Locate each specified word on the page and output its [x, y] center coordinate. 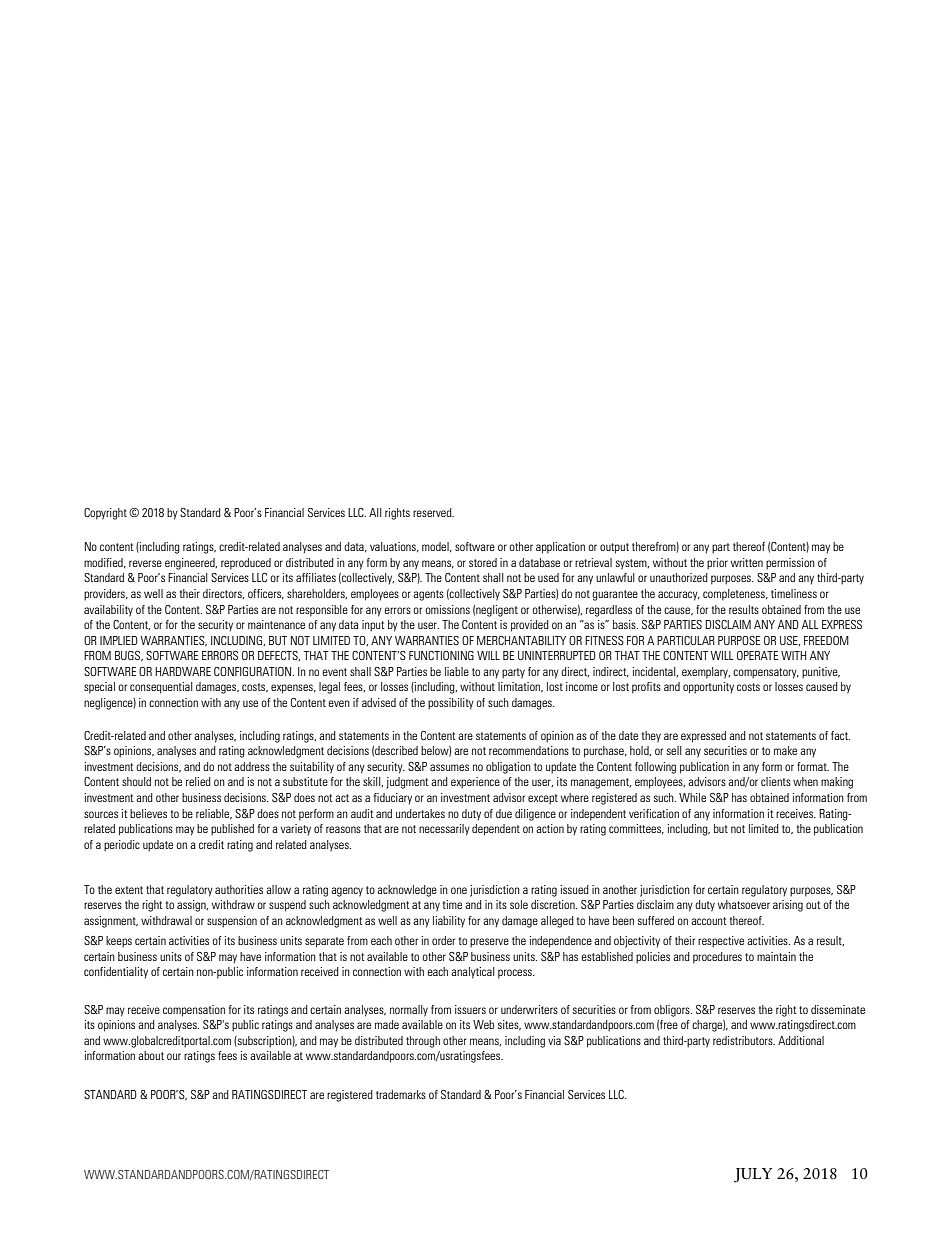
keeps [119, 942]
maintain [776, 956]
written [747, 562]
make [785, 750]
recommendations [529, 750]
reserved [433, 512]
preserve [489, 943]
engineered [191, 564]
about [151, 1055]
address [252, 766]
